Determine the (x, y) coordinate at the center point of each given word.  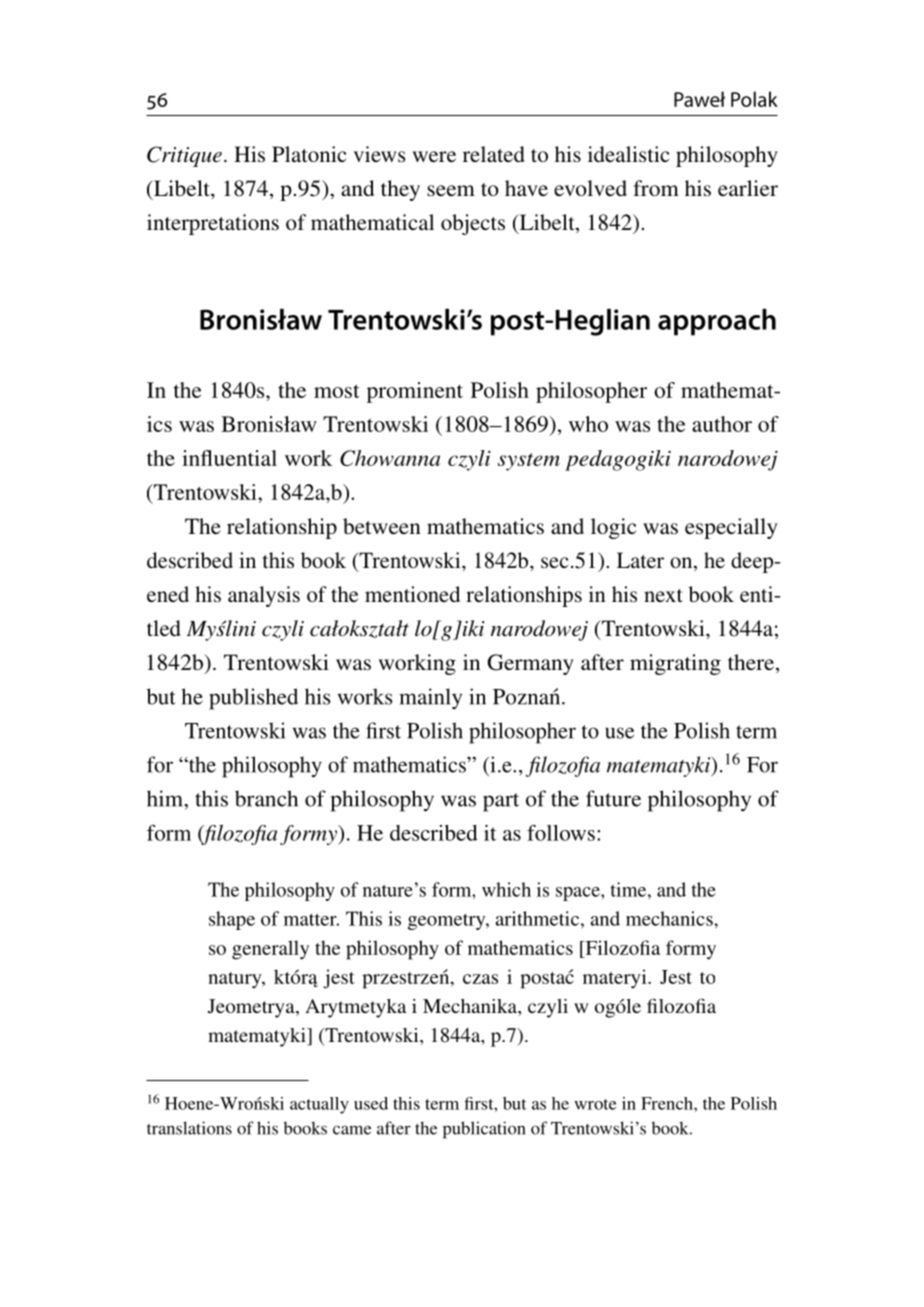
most (337, 391)
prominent (415, 392)
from (656, 188)
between (382, 526)
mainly (430, 698)
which (506, 889)
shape (232, 920)
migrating (675, 664)
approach (717, 322)
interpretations (213, 224)
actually (319, 1105)
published (253, 699)
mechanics (670, 918)
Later (640, 560)
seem (451, 190)
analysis (264, 596)
